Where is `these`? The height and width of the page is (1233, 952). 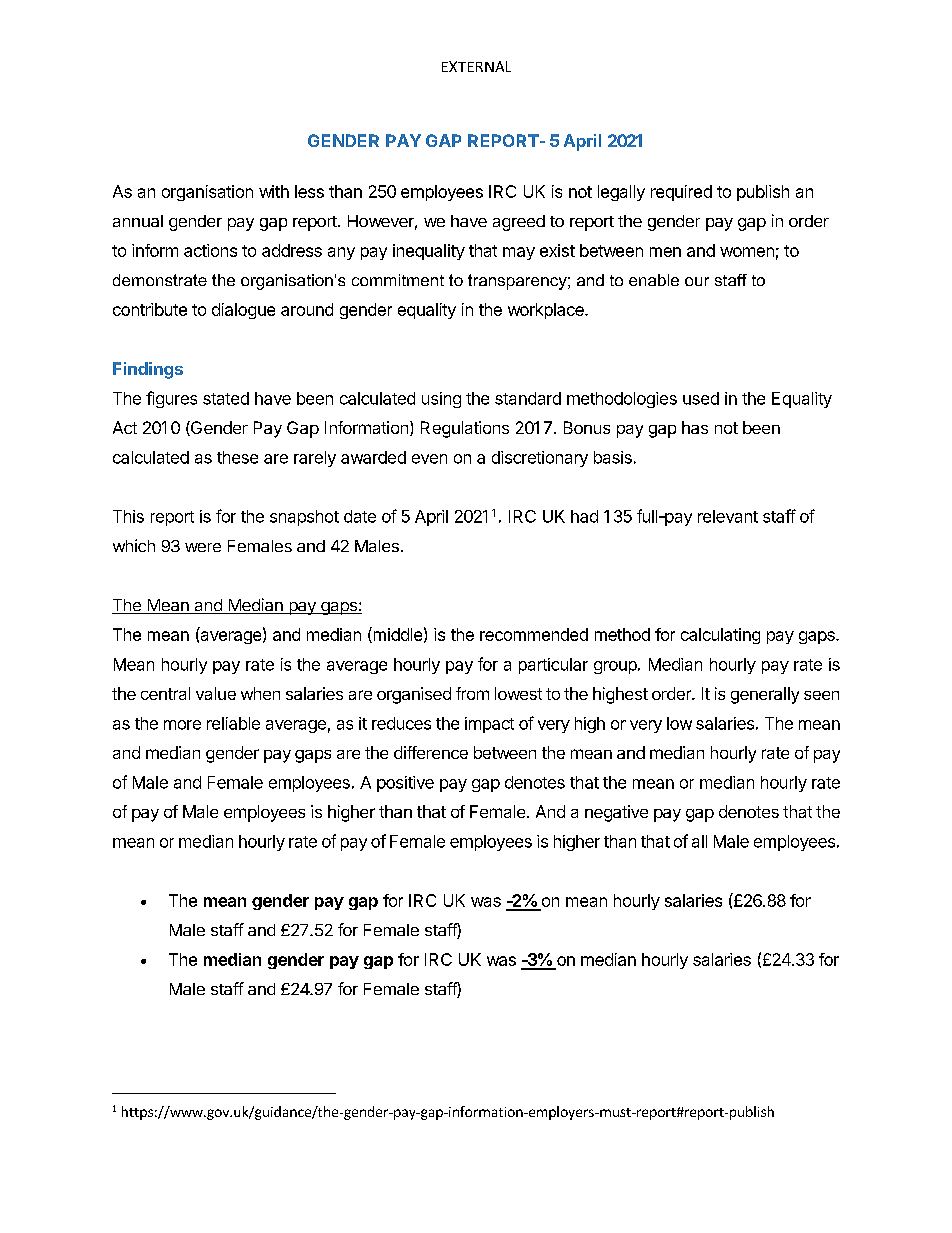
these is located at coordinates (237, 457).
